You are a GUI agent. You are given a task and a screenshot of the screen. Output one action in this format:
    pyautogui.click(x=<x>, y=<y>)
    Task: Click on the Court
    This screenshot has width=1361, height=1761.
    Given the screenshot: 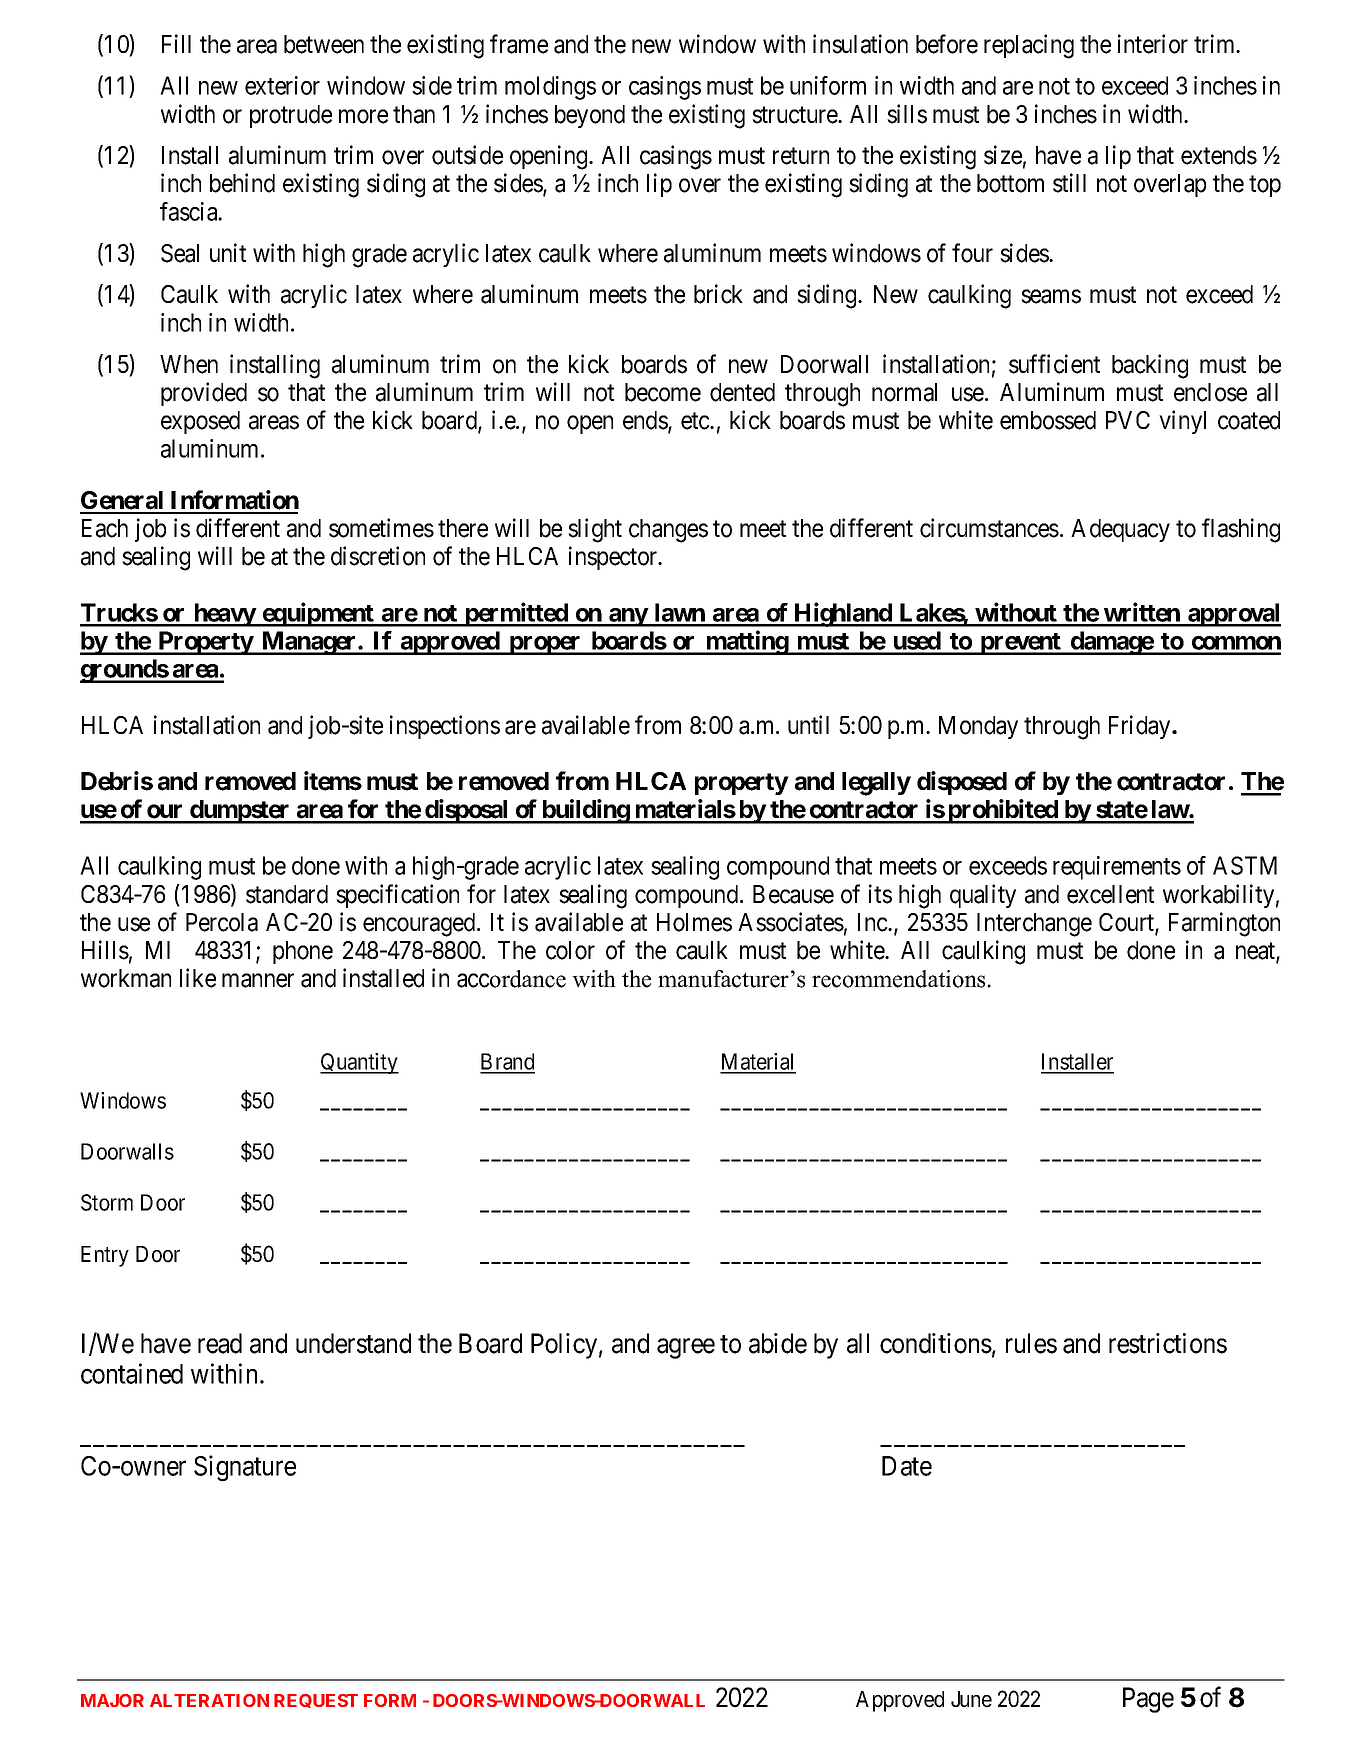 What is the action you would take?
    pyautogui.click(x=1127, y=923)
